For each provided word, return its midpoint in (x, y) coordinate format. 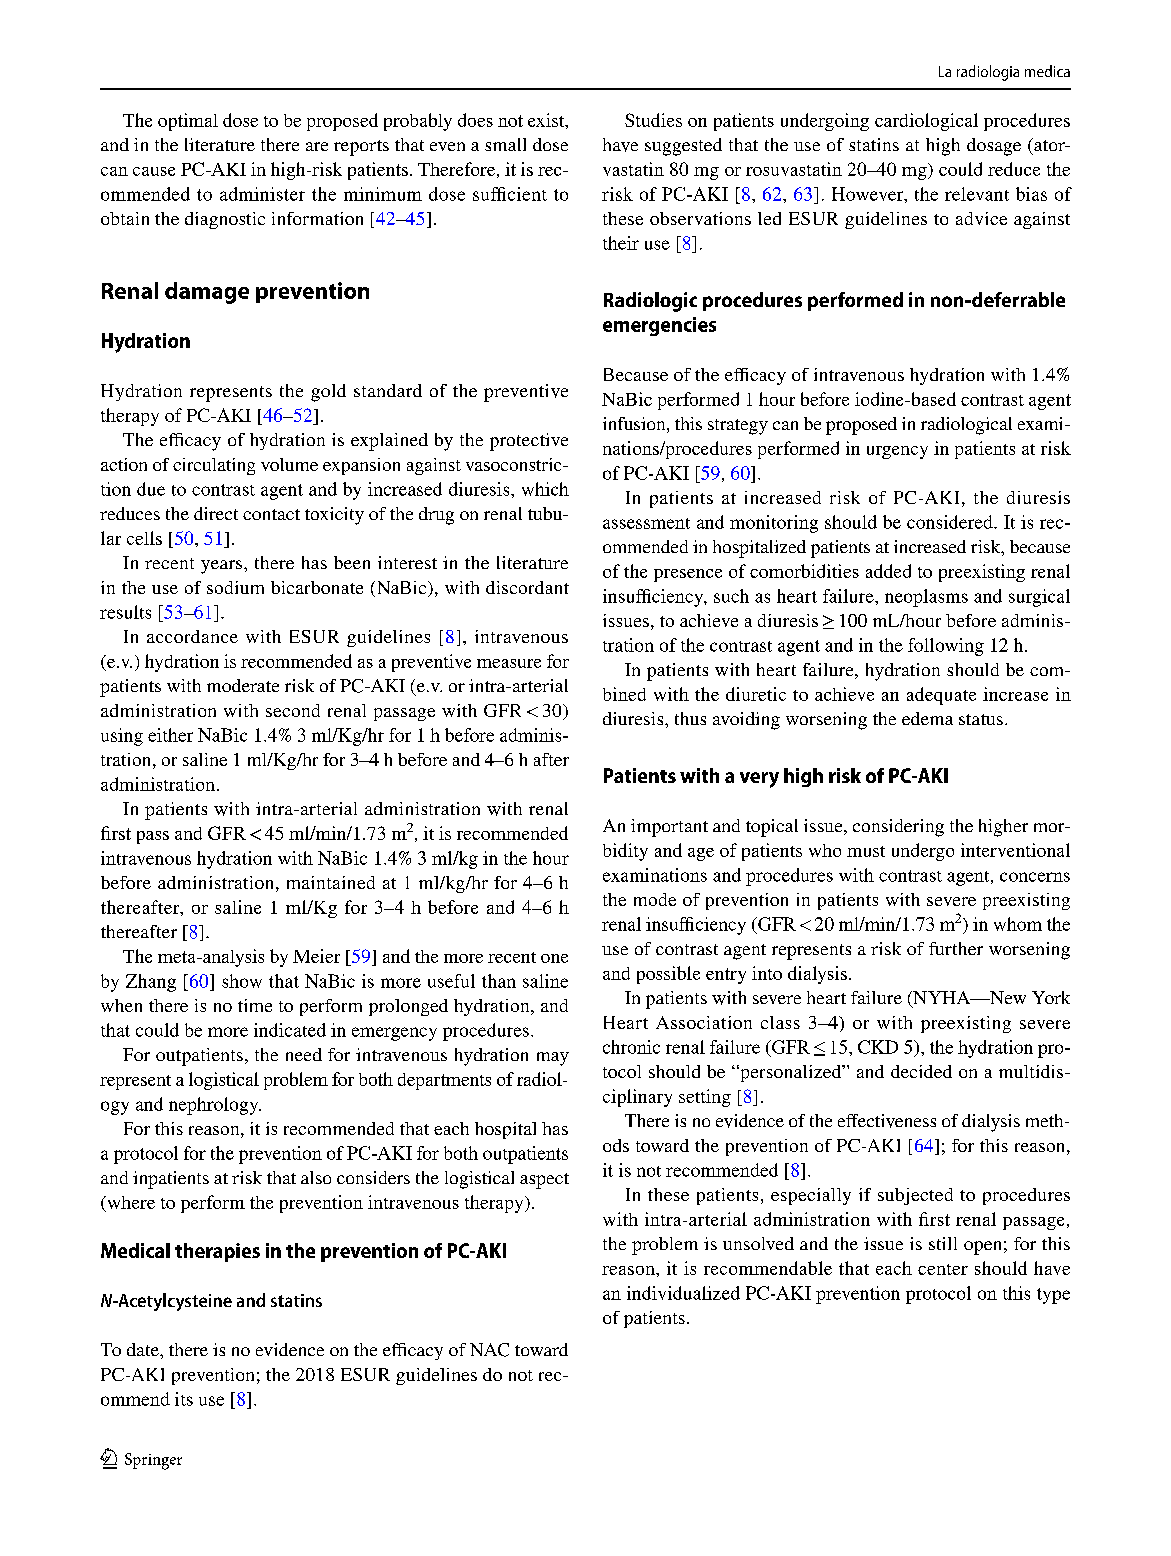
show (242, 981)
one (554, 958)
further (956, 948)
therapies (217, 1252)
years (223, 567)
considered (951, 522)
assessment (646, 523)
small (505, 144)
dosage (994, 147)
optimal (188, 122)
